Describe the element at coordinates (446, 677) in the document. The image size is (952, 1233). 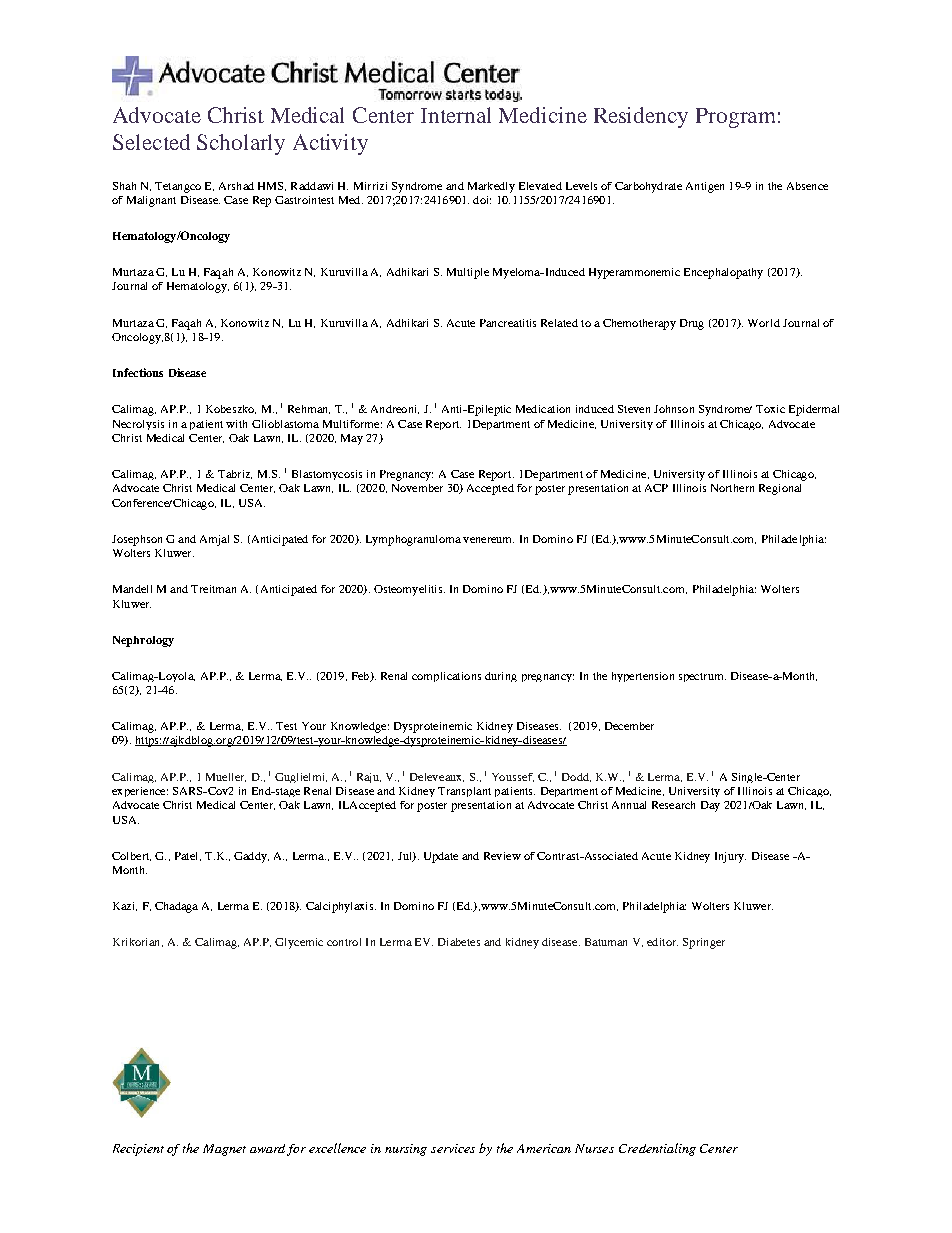
I see `complications` at that location.
